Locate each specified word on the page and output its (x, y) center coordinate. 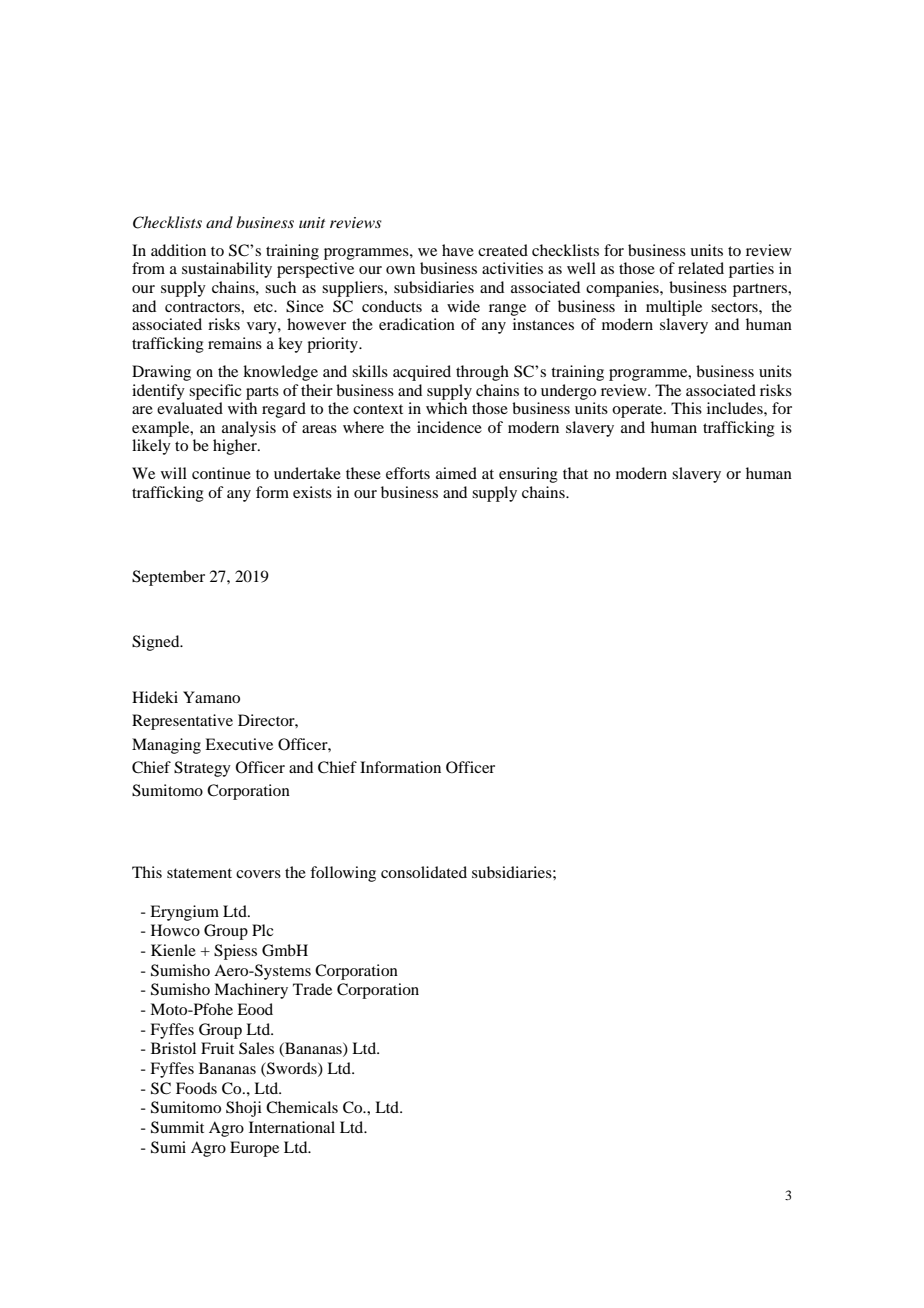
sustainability (227, 270)
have (458, 250)
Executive (239, 744)
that (575, 473)
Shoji (244, 1109)
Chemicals (302, 1107)
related (701, 268)
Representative (182, 722)
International (292, 1127)
